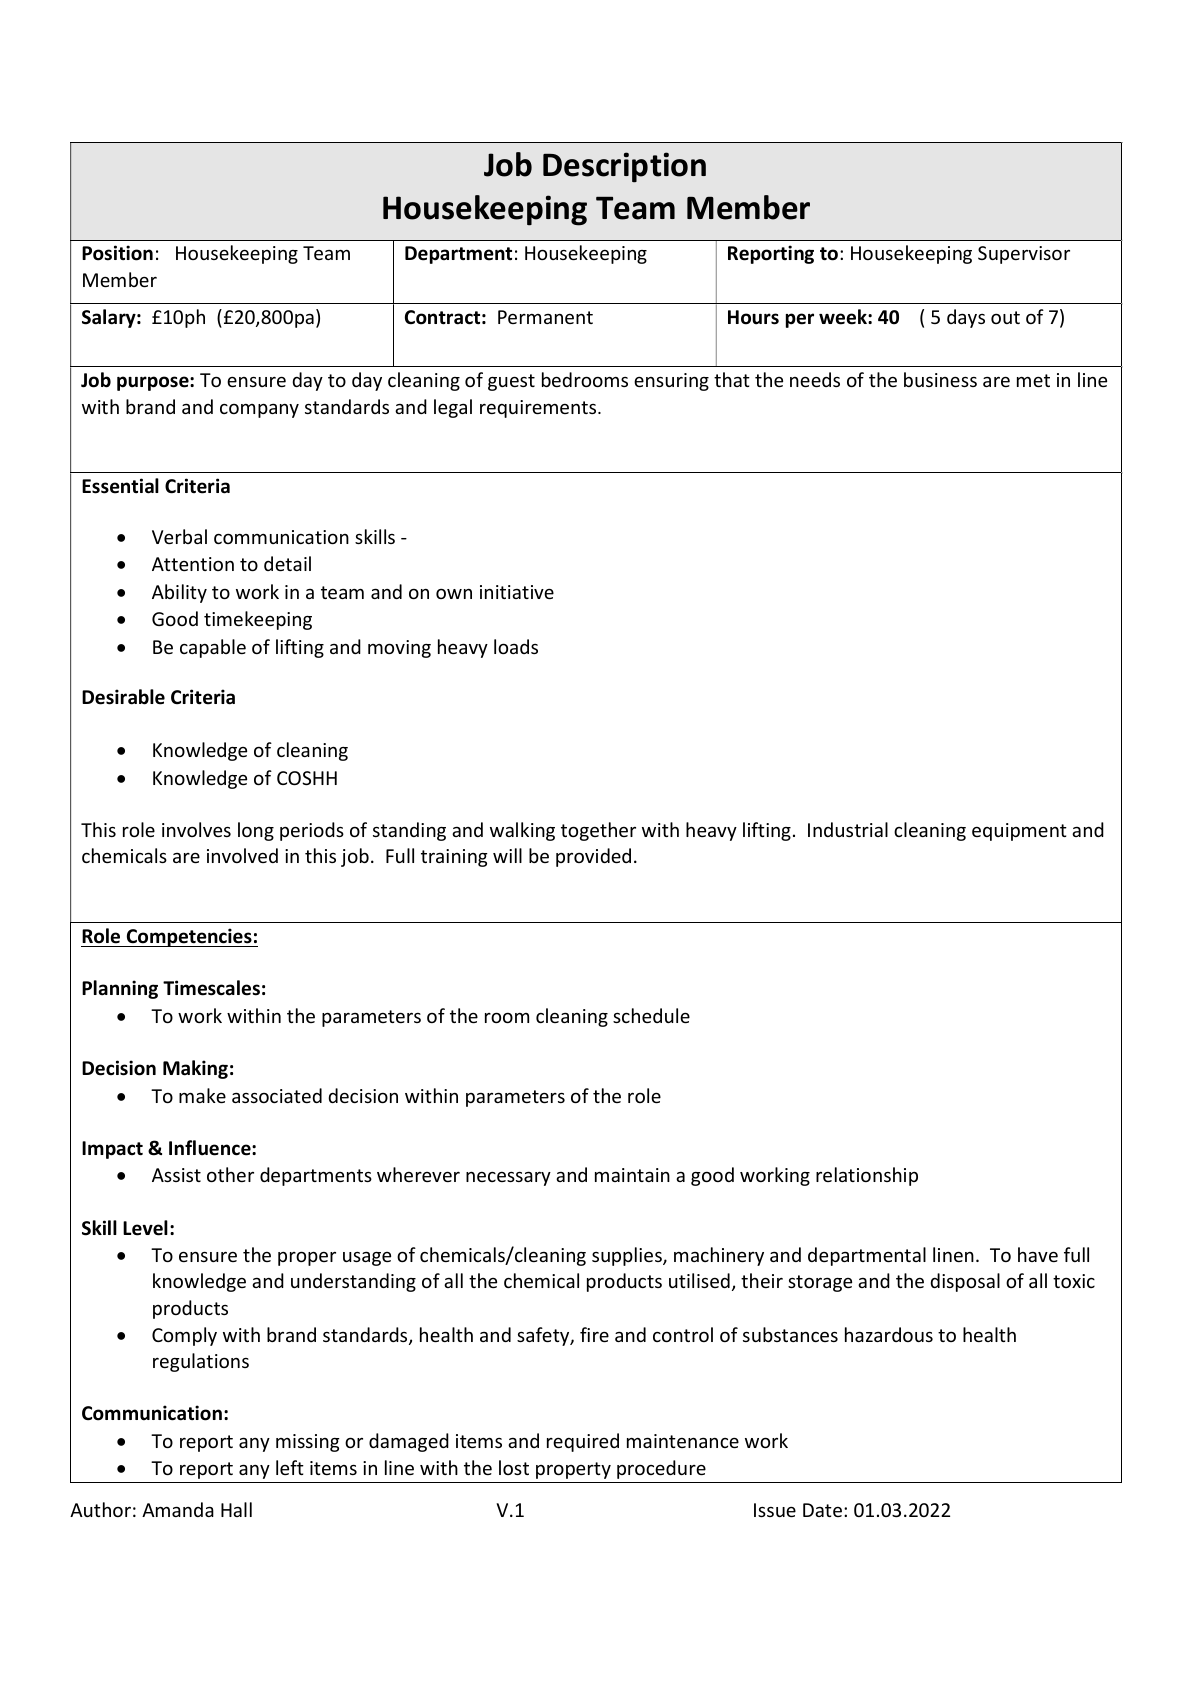 This screenshot has width=1194, height=1689. What do you see at coordinates (195, 1069) in the screenshot?
I see `Making` at bounding box center [195, 1069].
